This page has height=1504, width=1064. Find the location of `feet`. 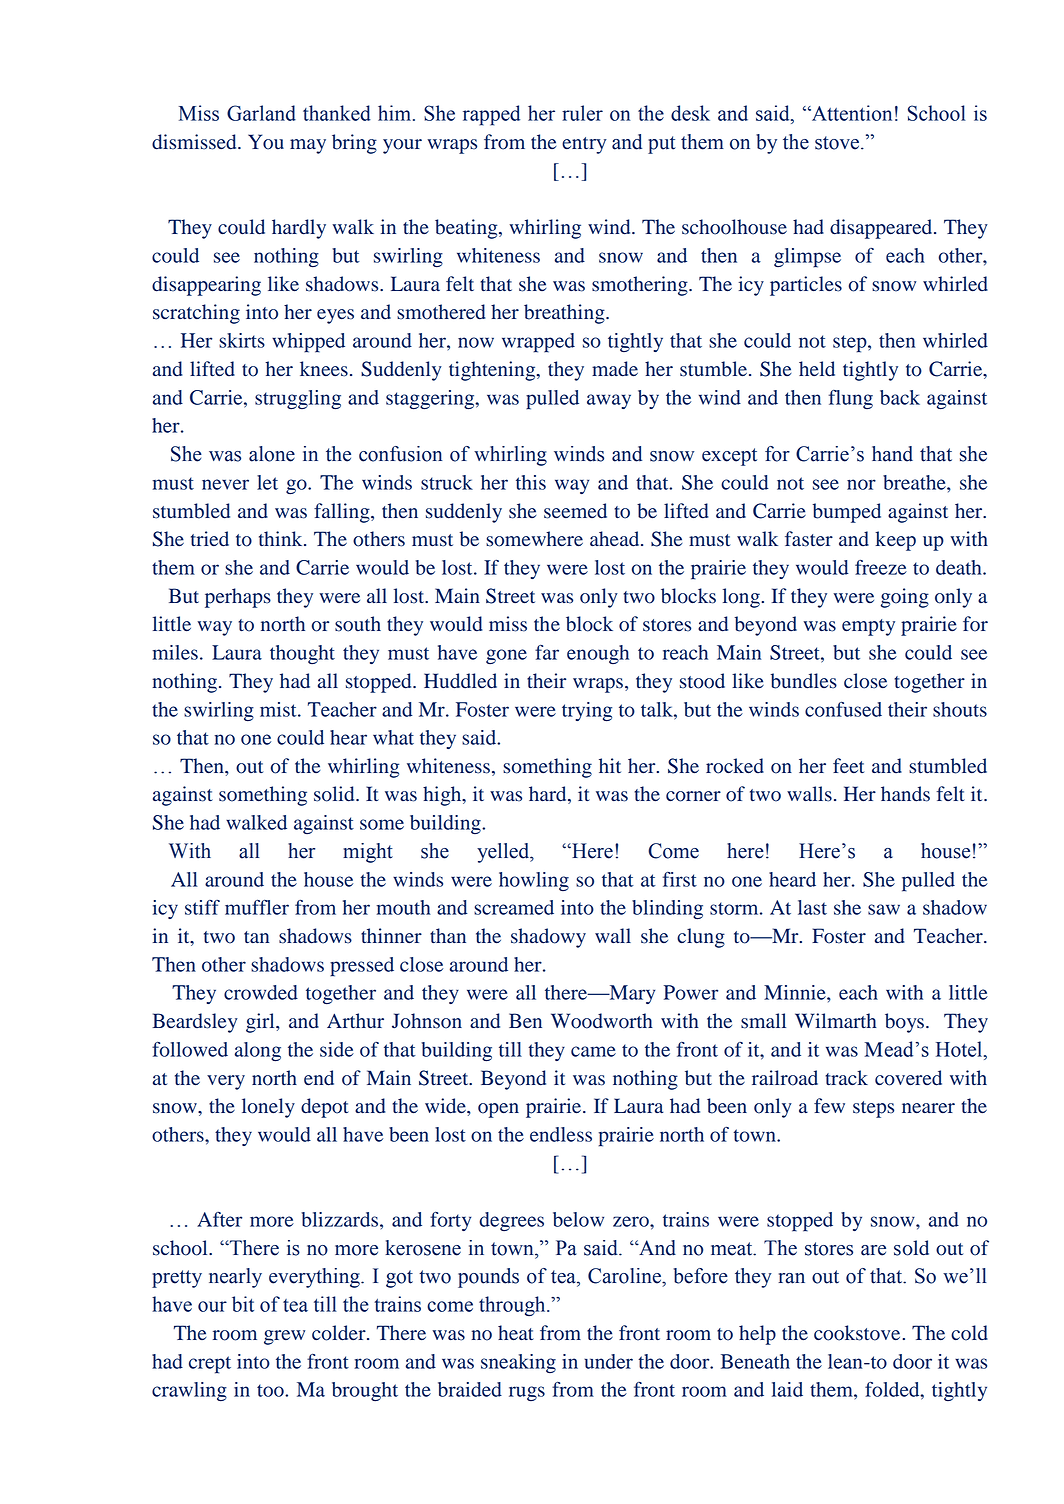

feet is located at coordinates (848, 766).
